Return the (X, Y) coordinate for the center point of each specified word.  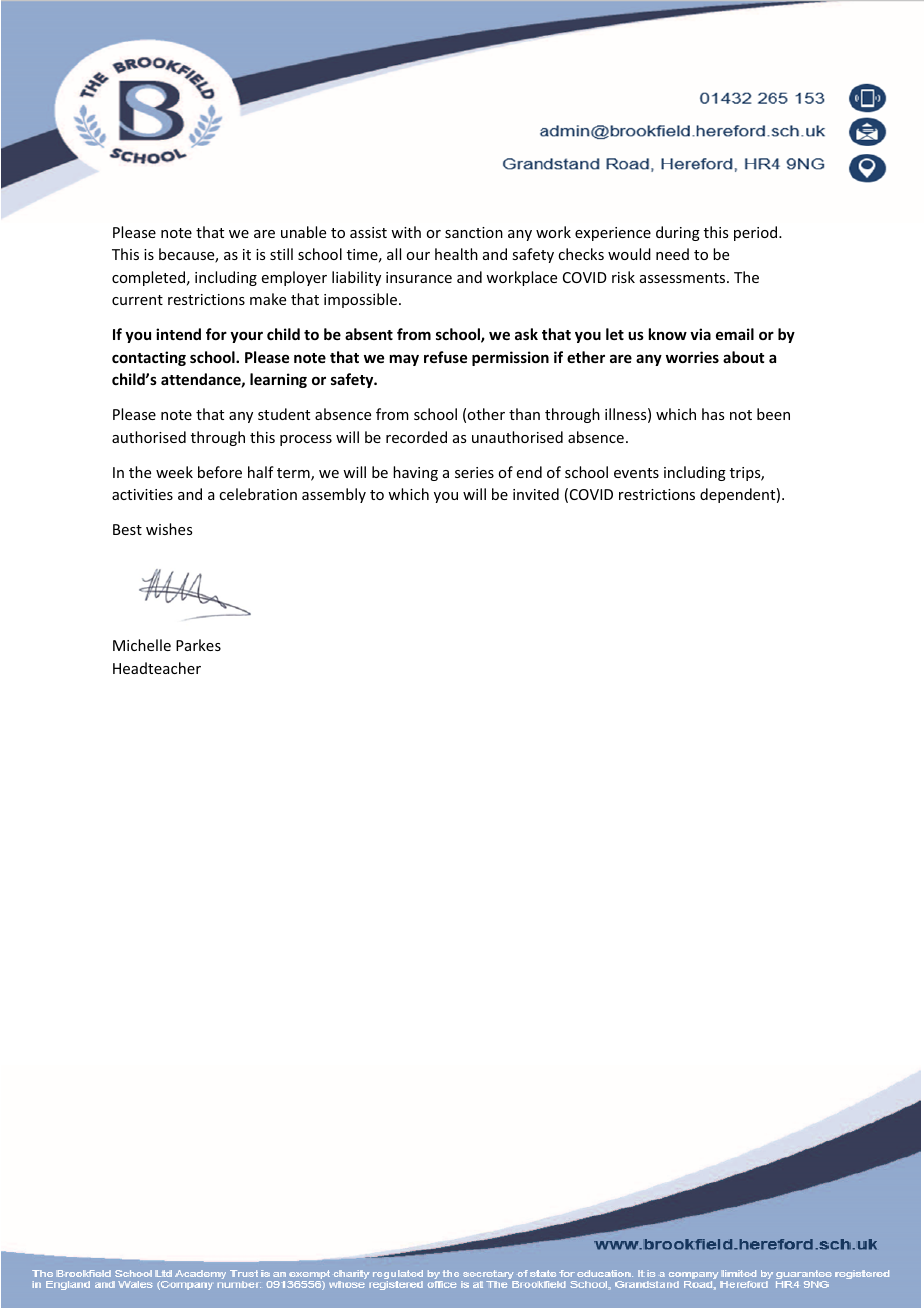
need (672, 254)
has (713, 414)
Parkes (198, 645)
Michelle (142, 645)
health (456, 254)
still (281, 254)
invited (536, 494)
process (306, 440)
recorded (416, 437)
